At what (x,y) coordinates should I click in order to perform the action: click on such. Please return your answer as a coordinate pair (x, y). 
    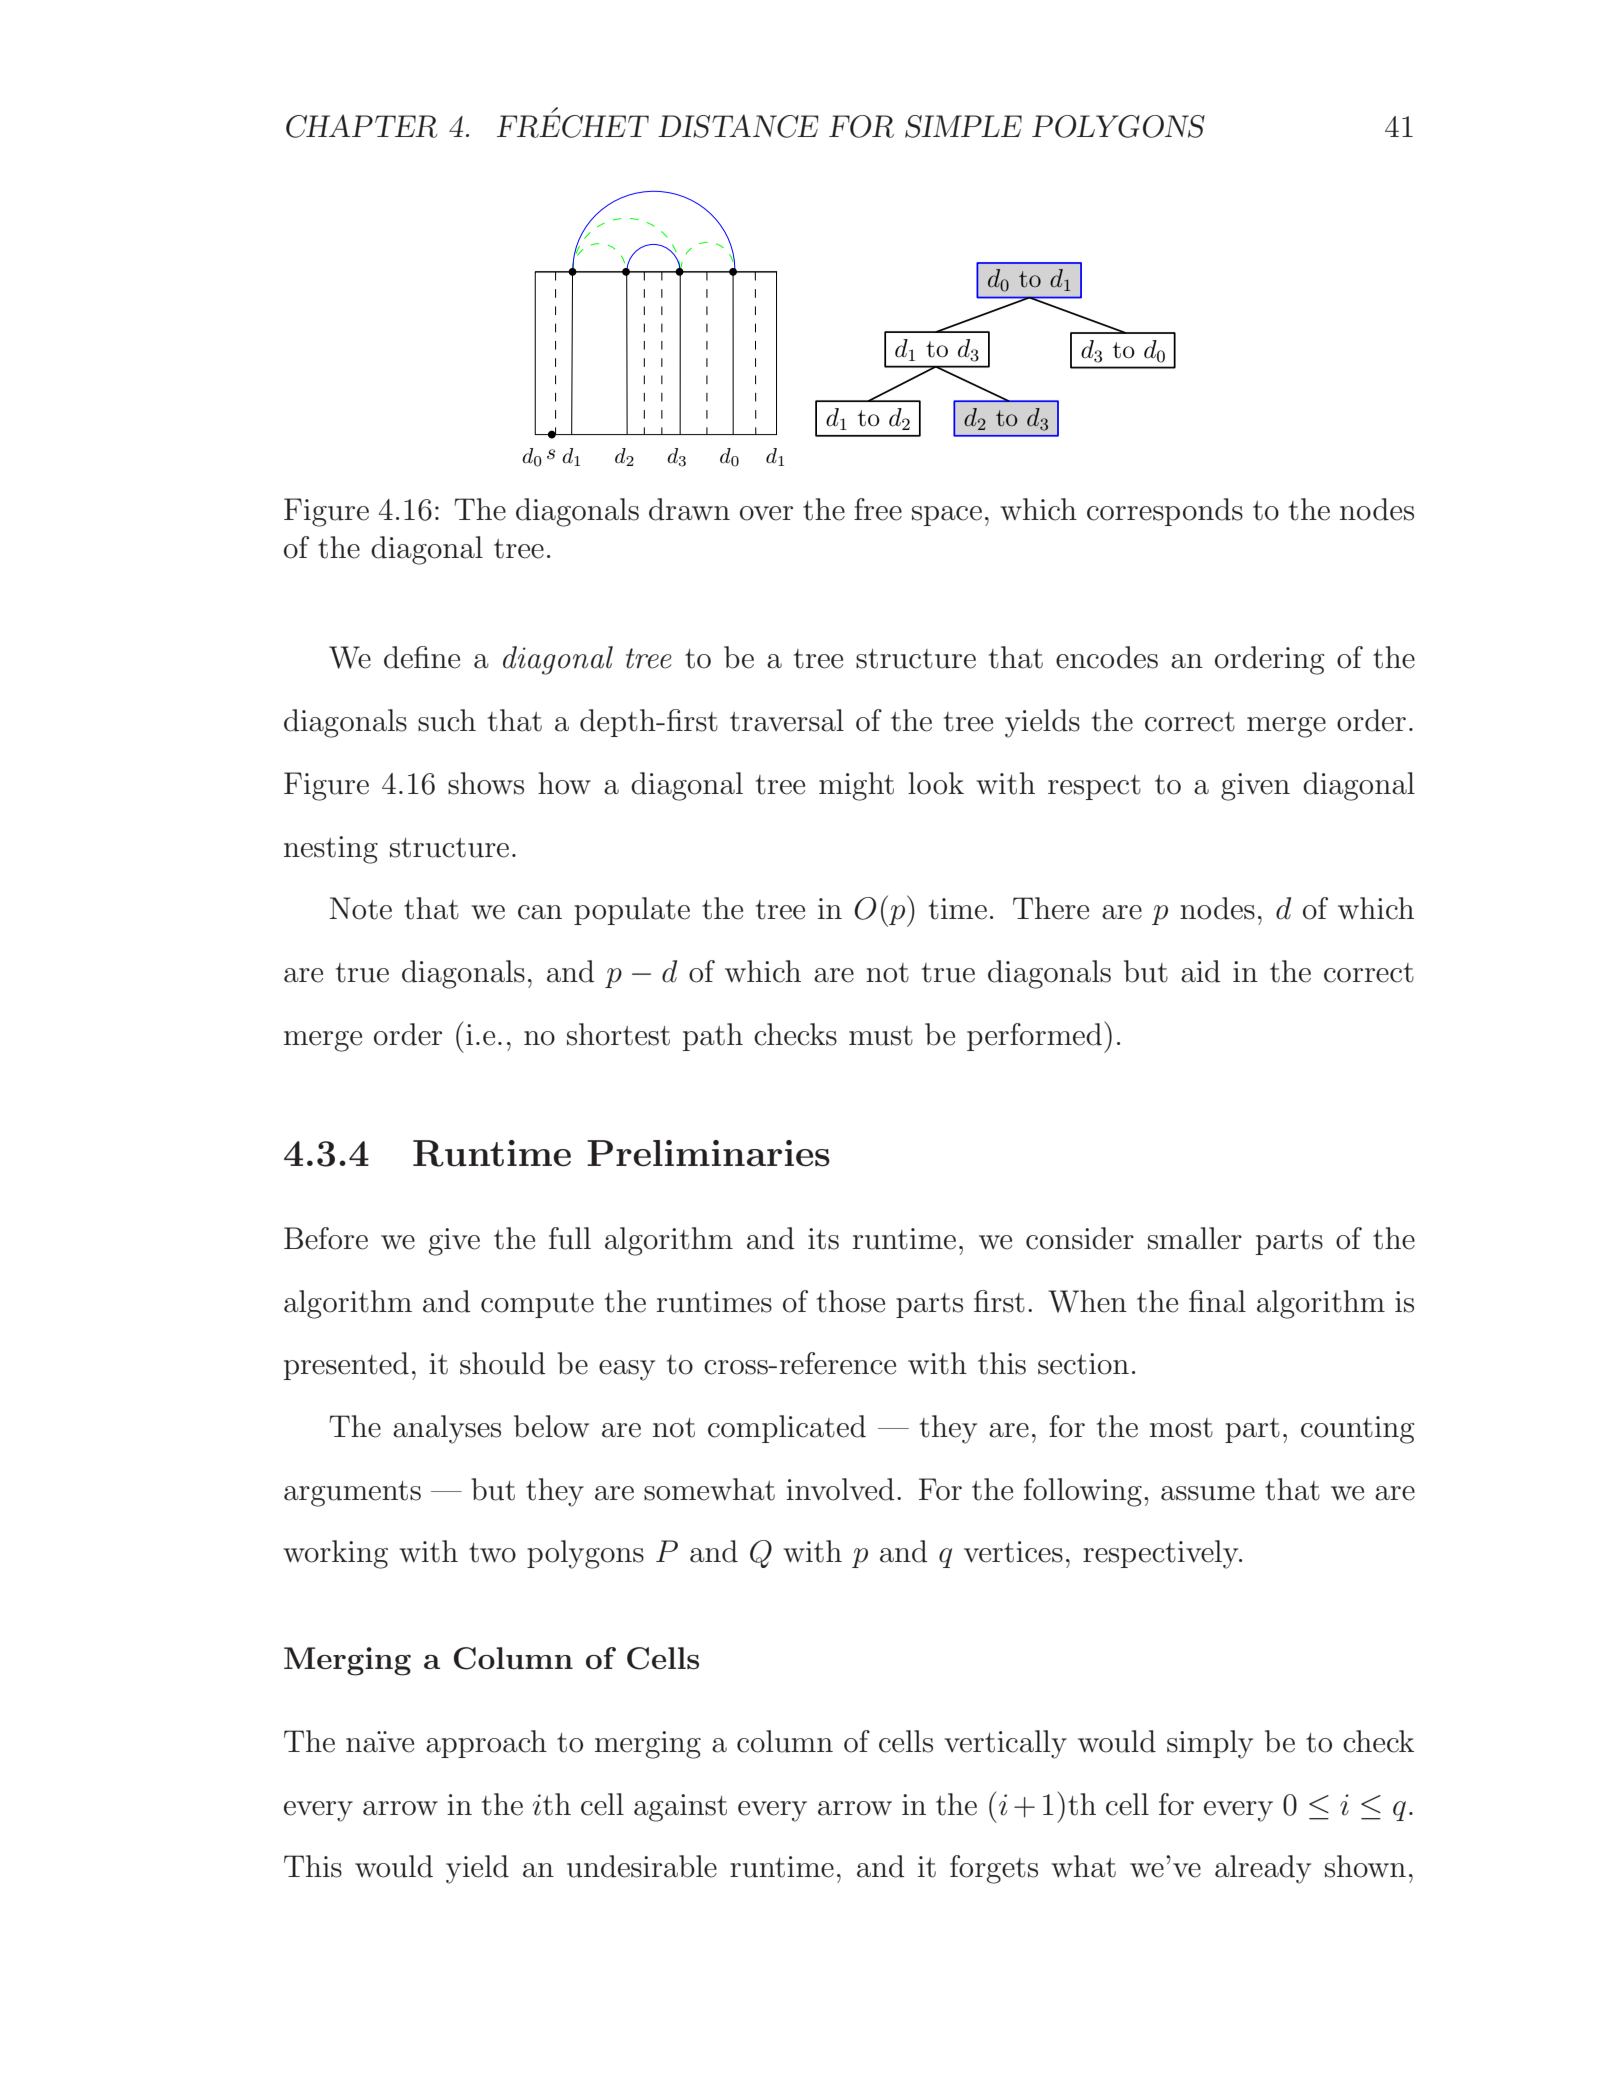
    Looking at the image, I should click on (447, 720).
